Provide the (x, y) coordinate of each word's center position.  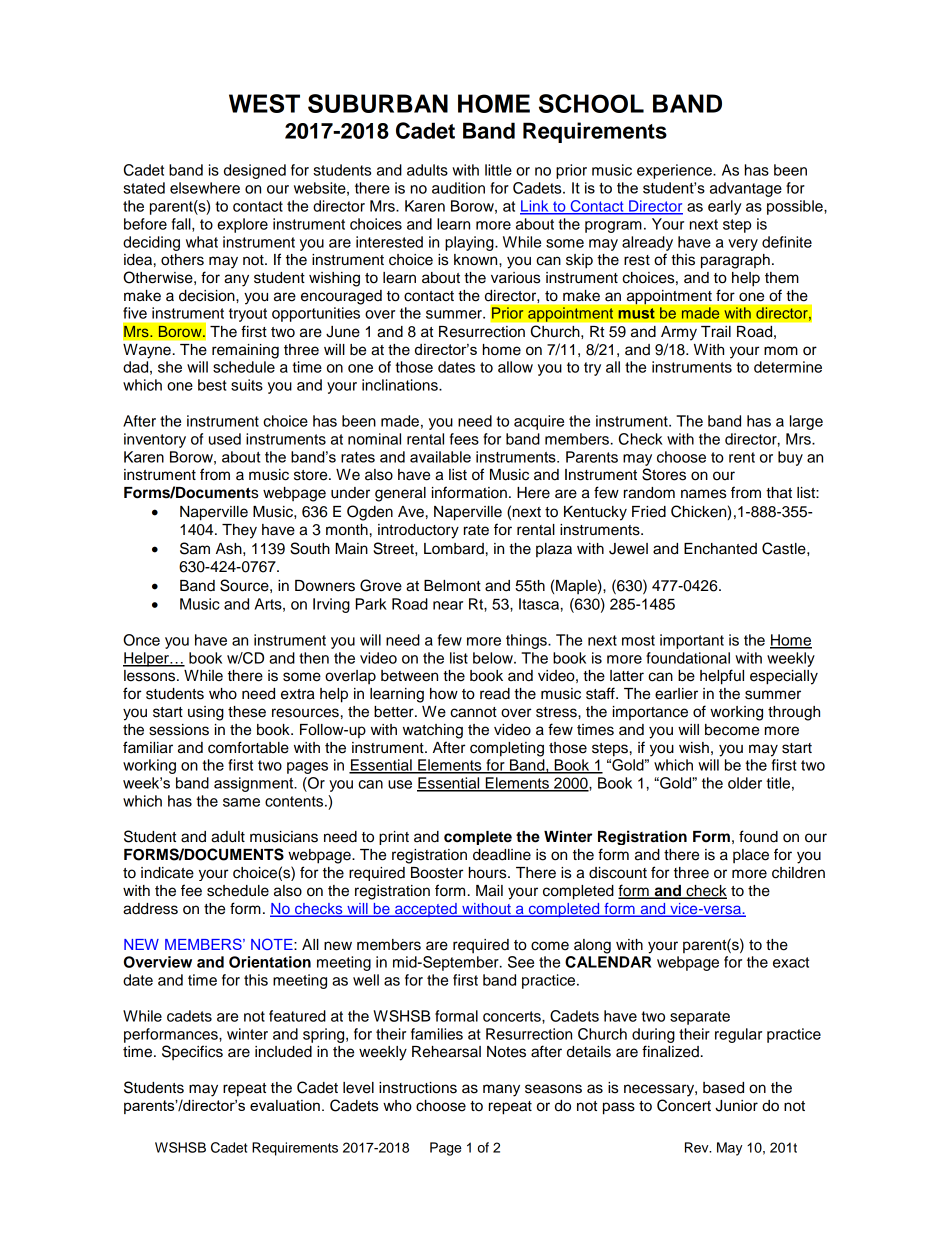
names (703, 494)
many (501, 1090)
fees (464, 439)
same (241, 802)
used (225, 439)
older (745, 783)
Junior (736, 1106)
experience (675, 171)
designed (255, 171)
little (498, 170)
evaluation (285, 1105)
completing (507, 749)
